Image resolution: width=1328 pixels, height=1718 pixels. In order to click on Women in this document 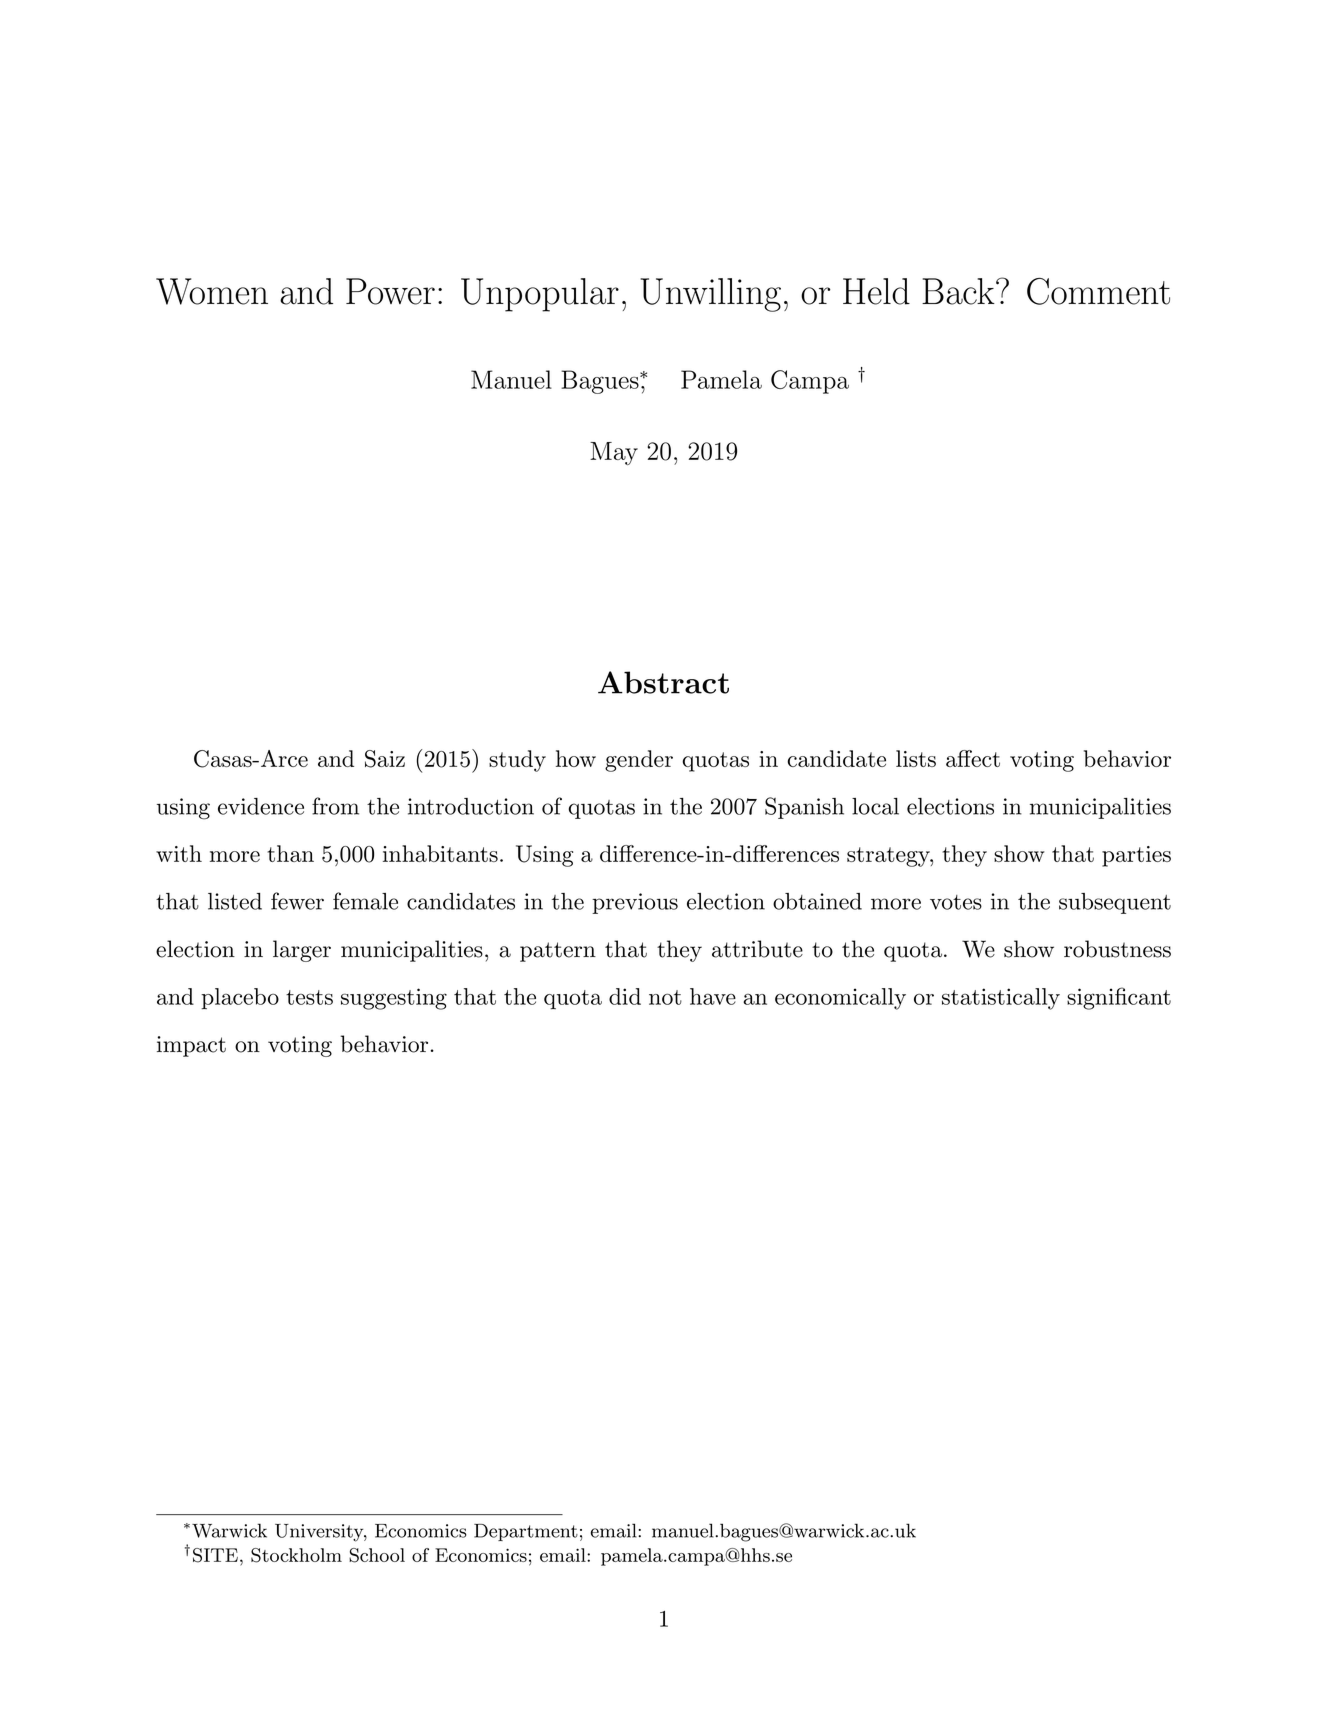, I will do `click(212, 291)`.
